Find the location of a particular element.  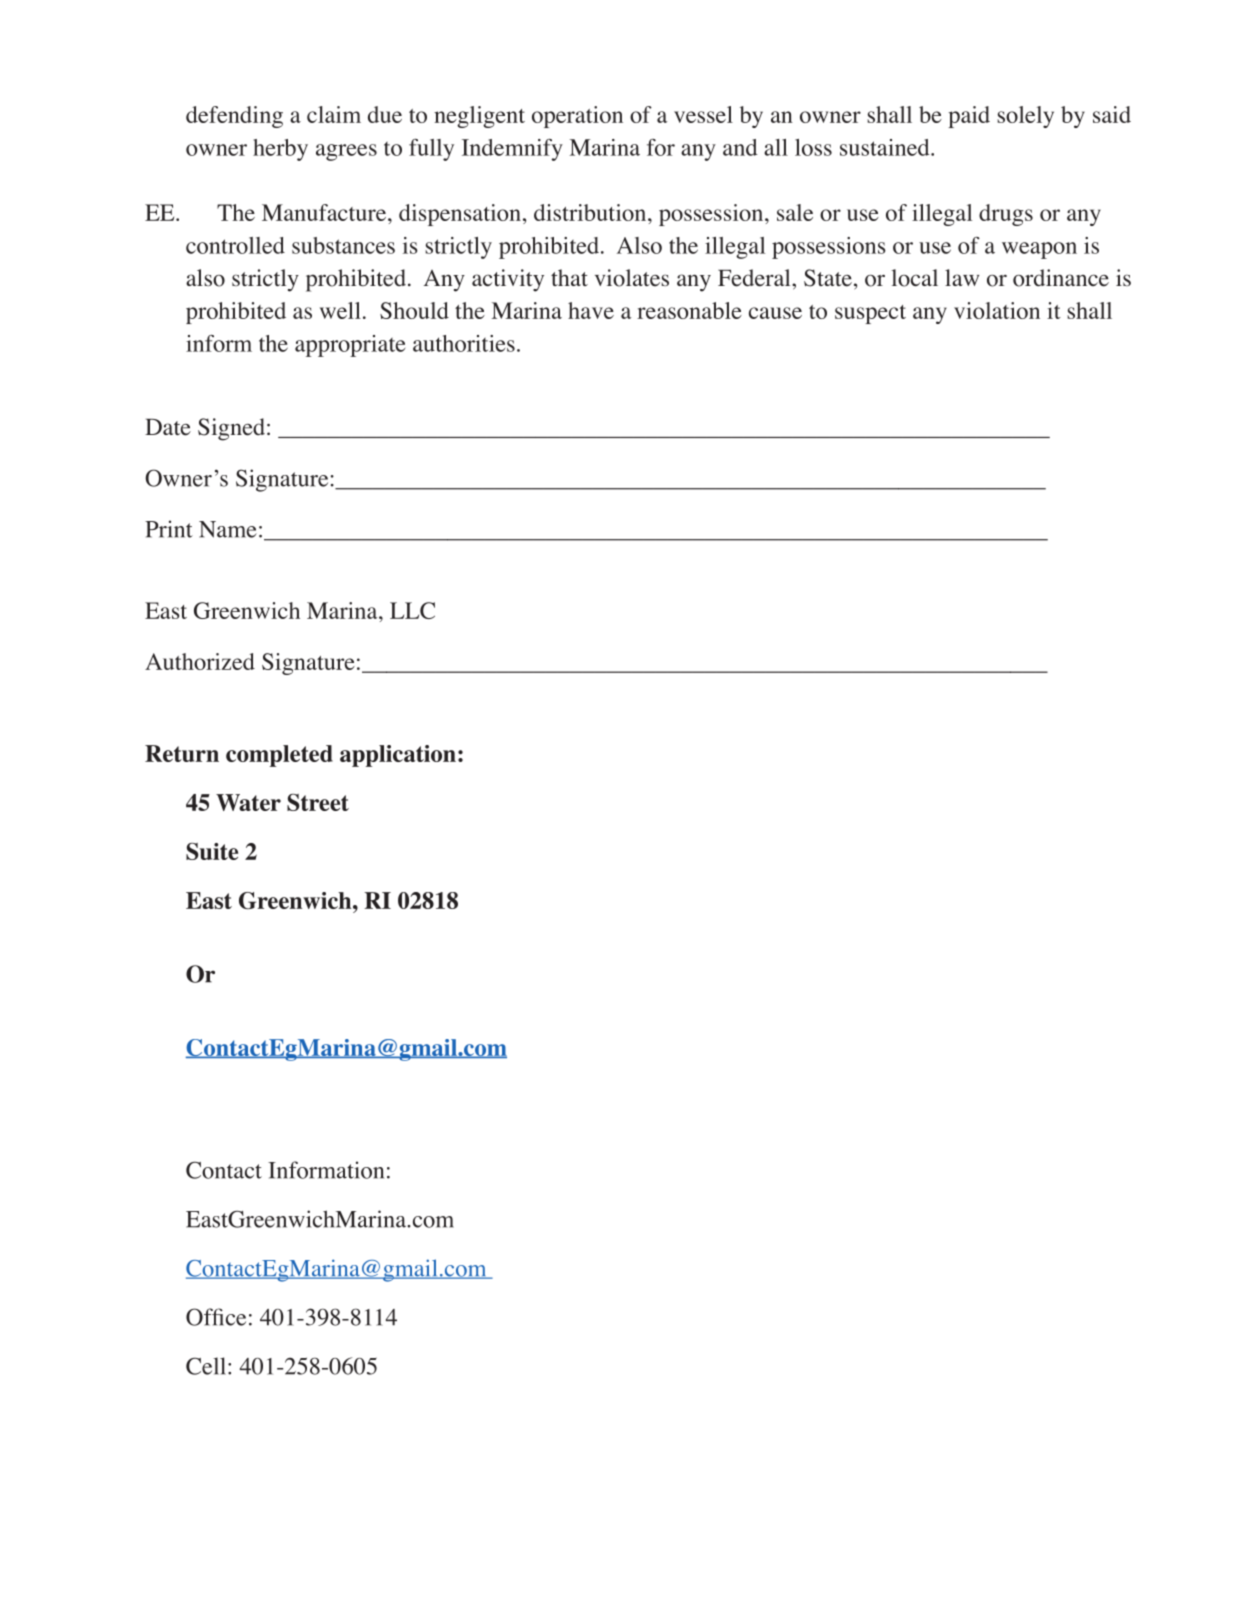

Street is located at coordinates (318, 802).
